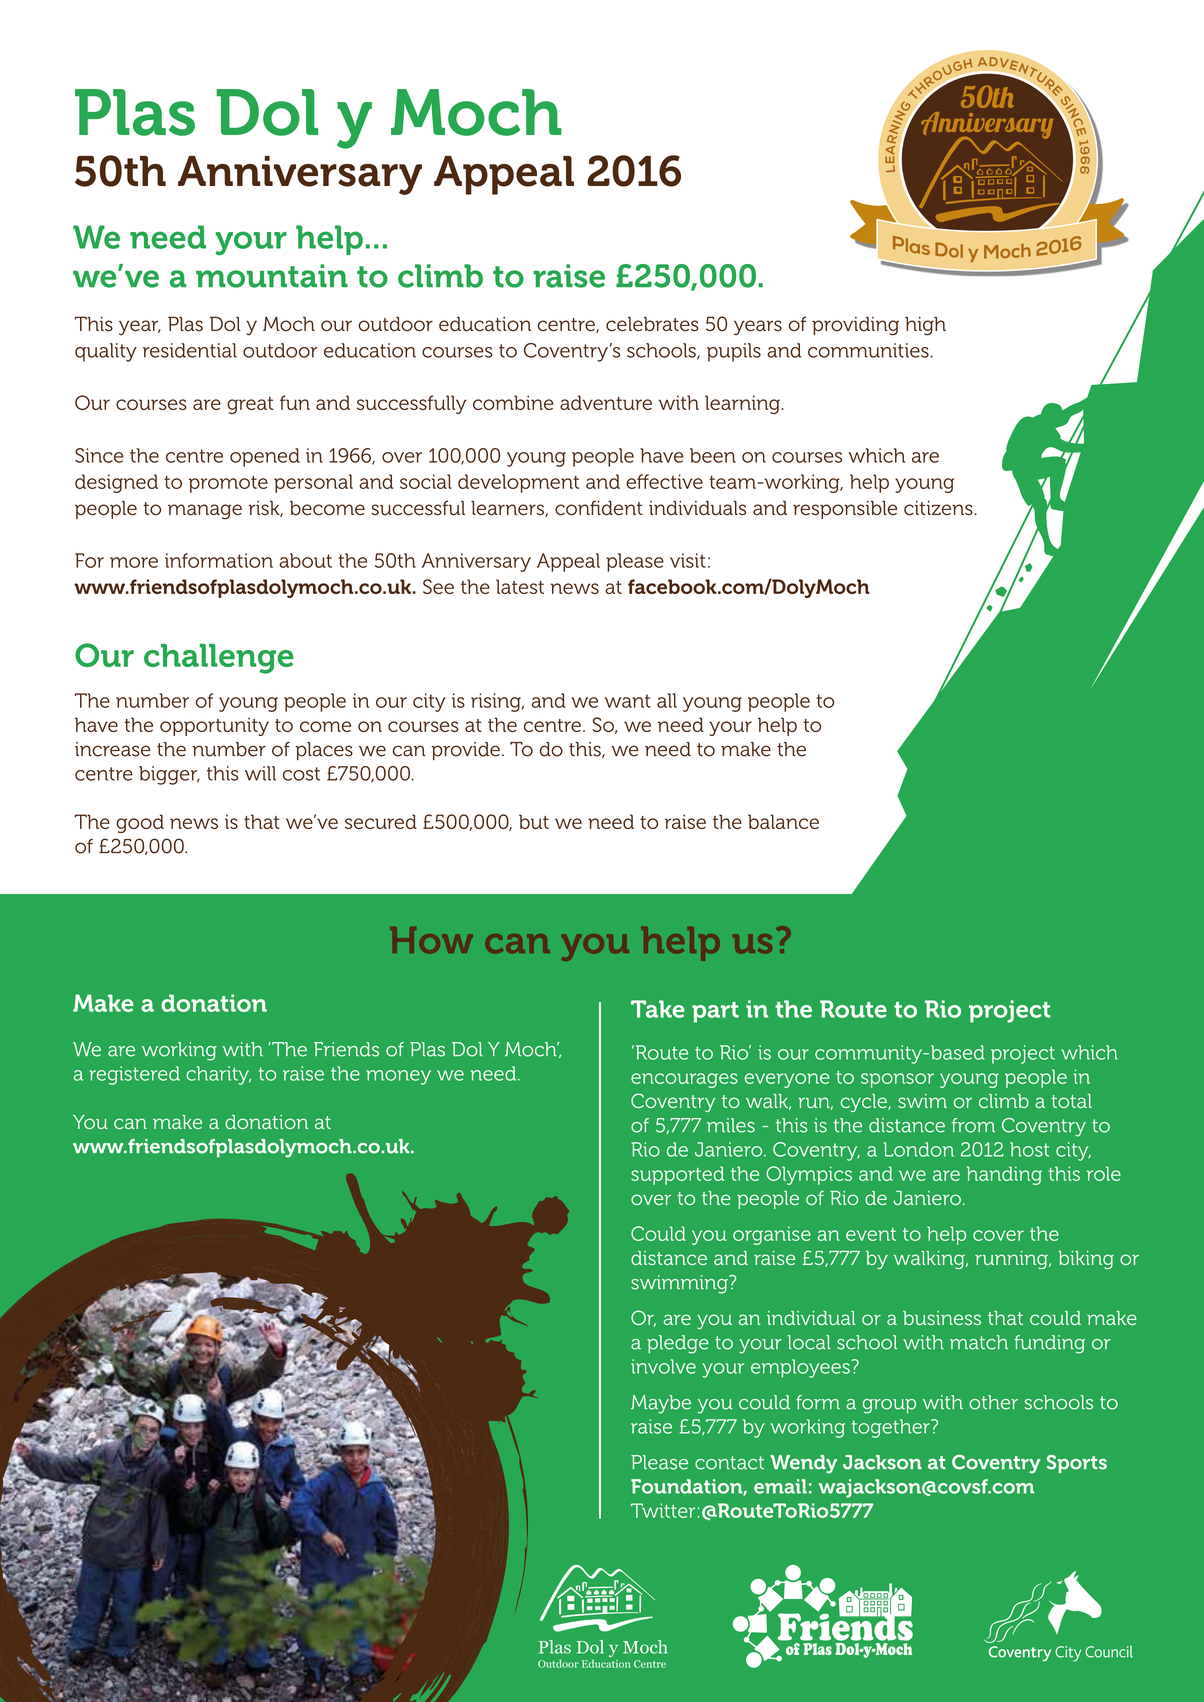 The height and width of the document is (1702, 1204). What do you see at coordinates (925, 326) in the document?
I see `high` at bounding box center [925, 326].
